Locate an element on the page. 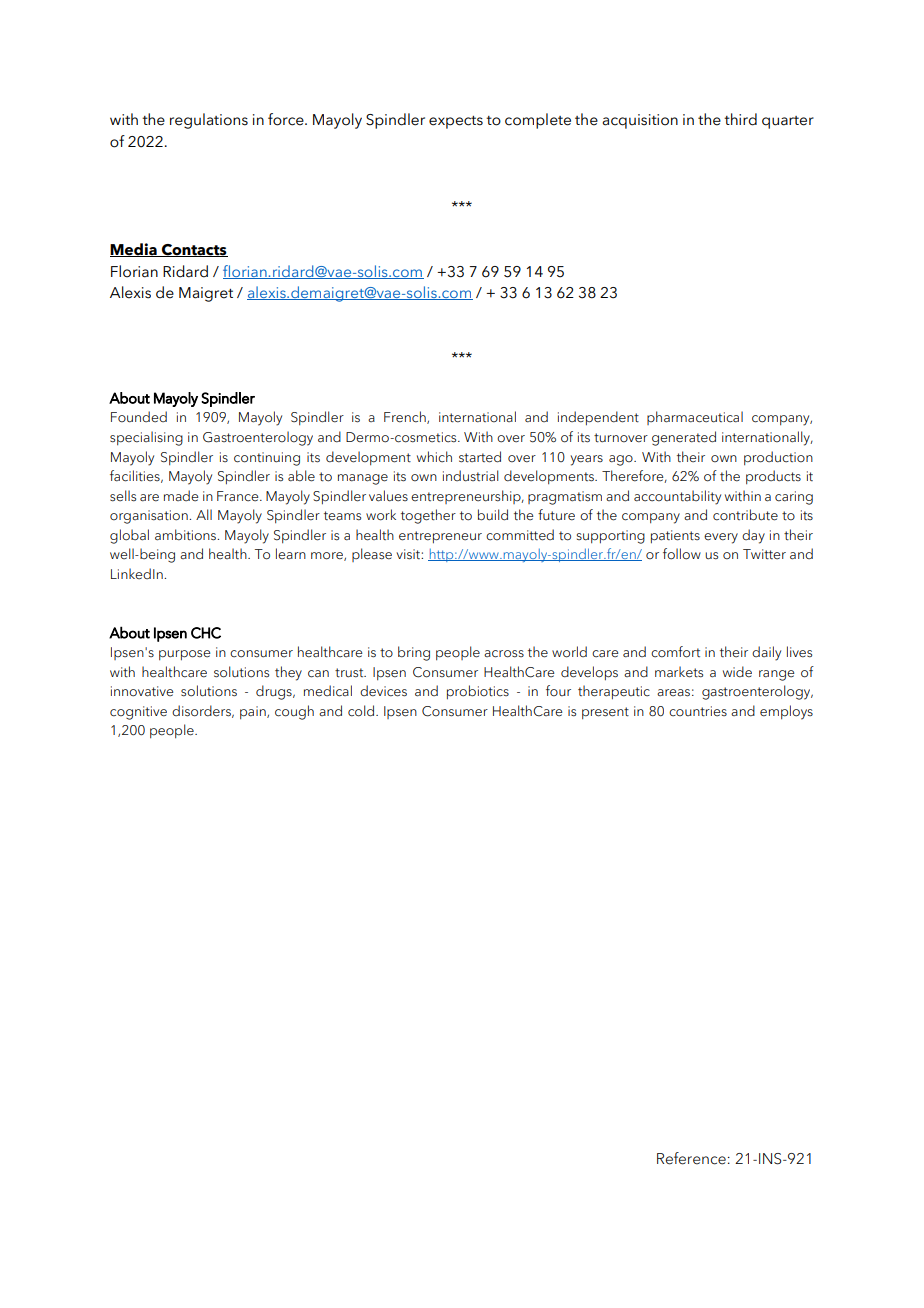 The height and width of the page is (1308, 924). employs is located at coordinates (786, 712).
